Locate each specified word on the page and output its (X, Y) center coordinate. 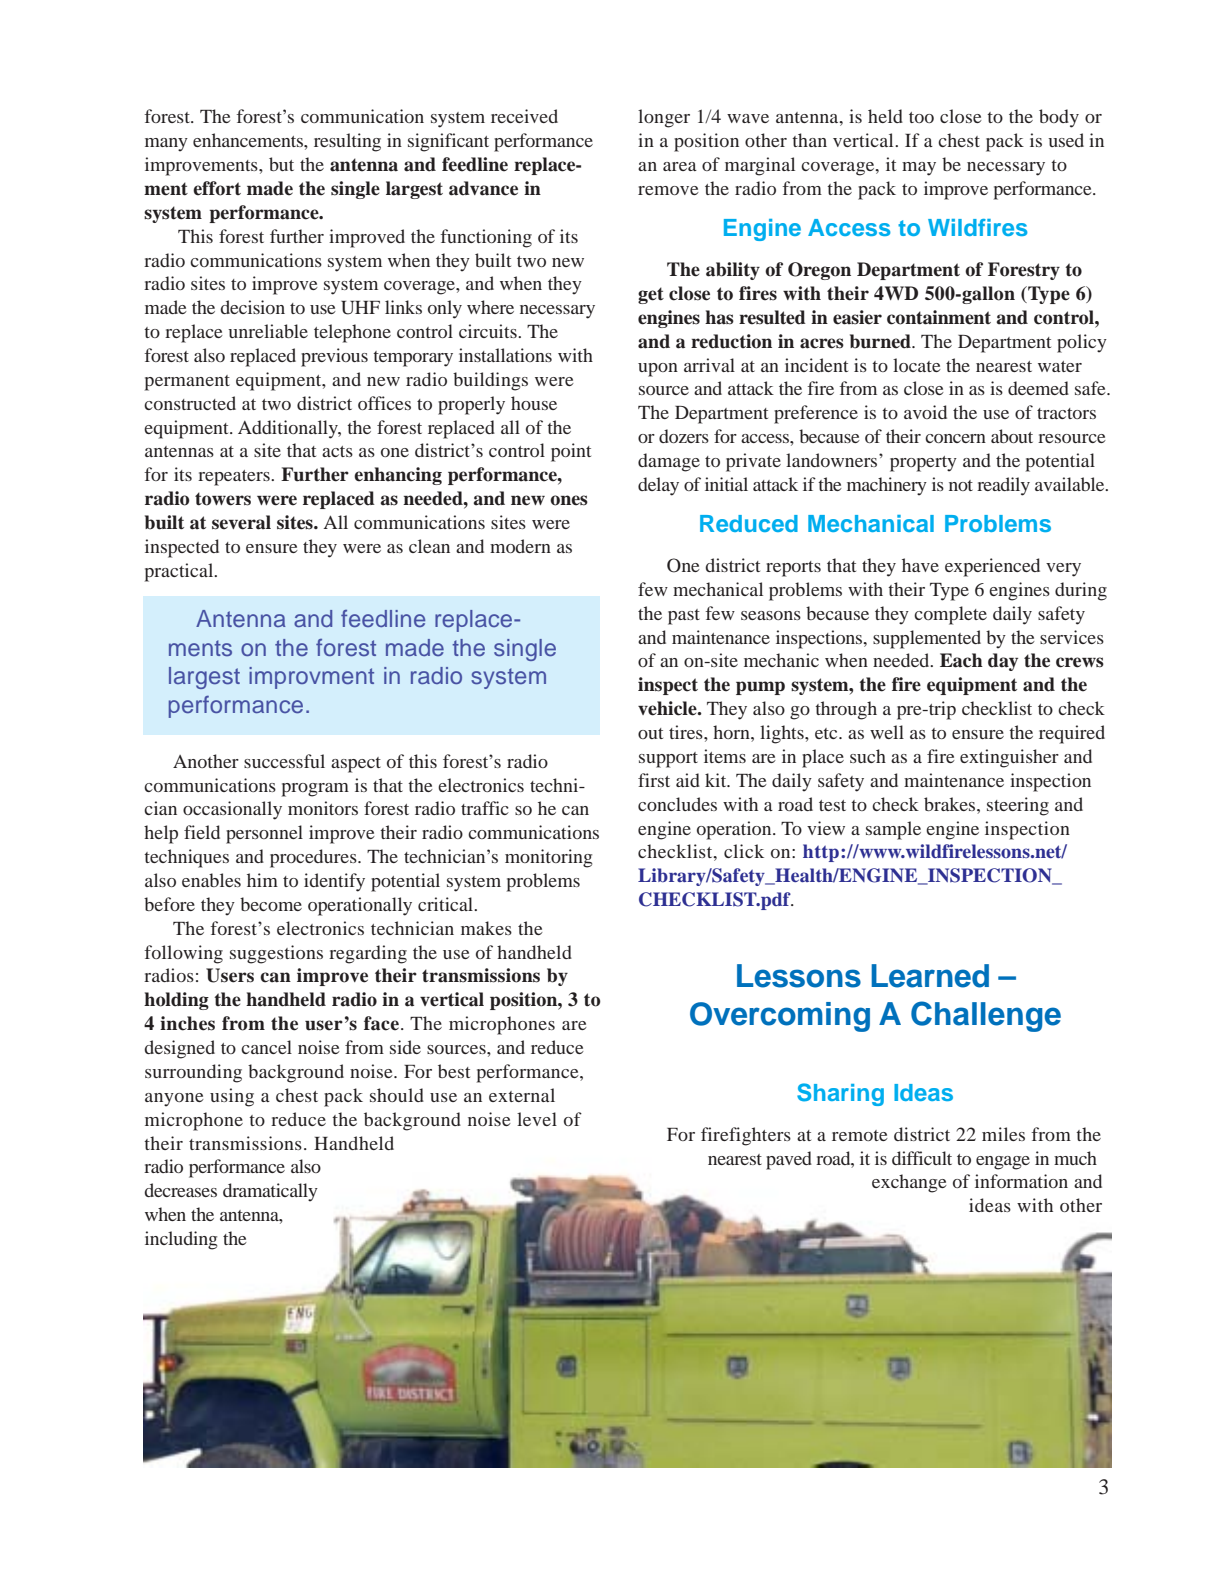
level (537, 1119)
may (919, 169)
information (1021, 1181)
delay (658, 486)
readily (1003, 486)
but (281, 164)
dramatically (270, 1192)
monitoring (548, 858)
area (680, 166)
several (241, 522)
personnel (264, 834)
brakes (951, 804)
